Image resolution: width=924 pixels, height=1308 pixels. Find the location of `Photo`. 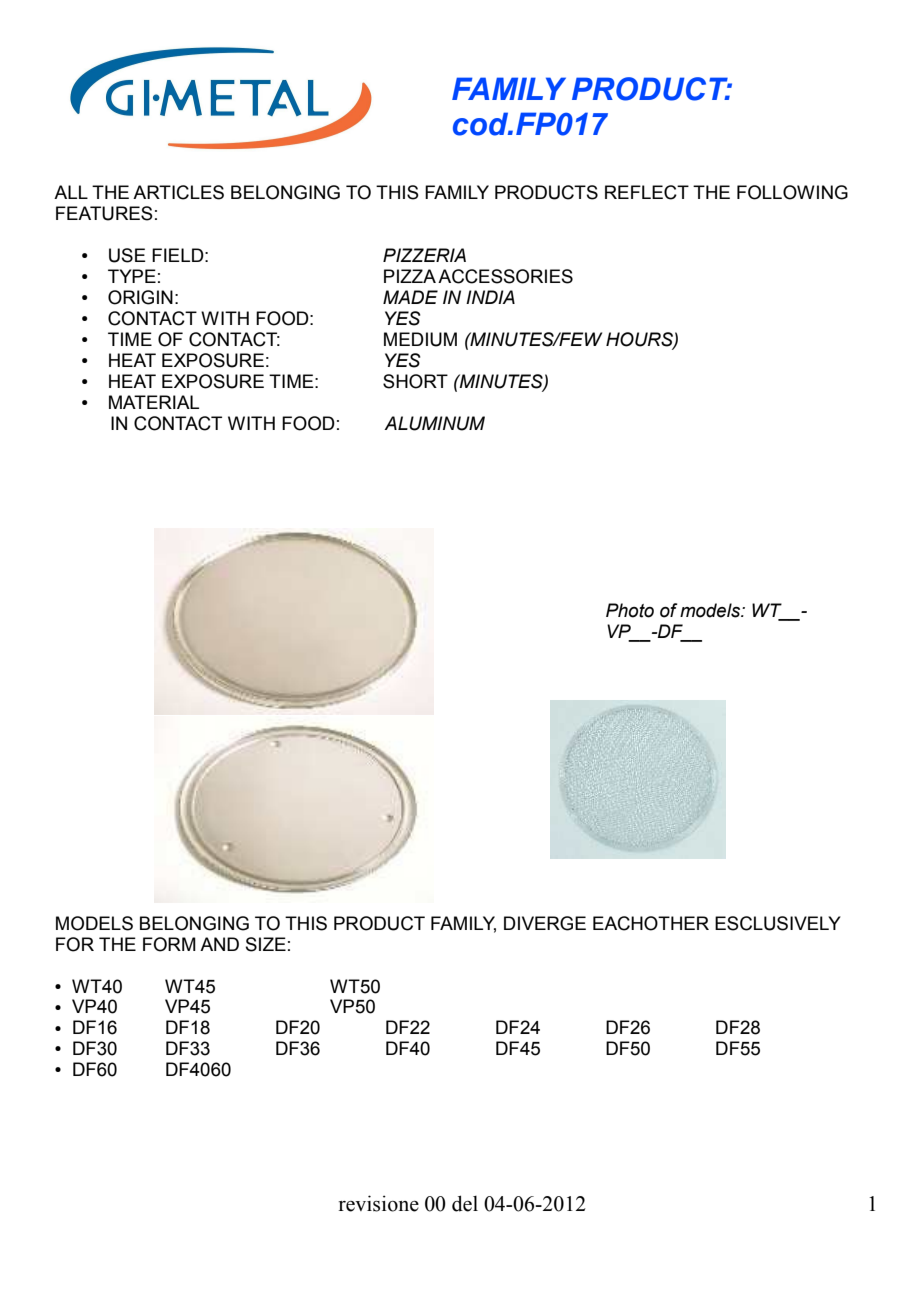

Photo is located at coordinates (630, 610).
